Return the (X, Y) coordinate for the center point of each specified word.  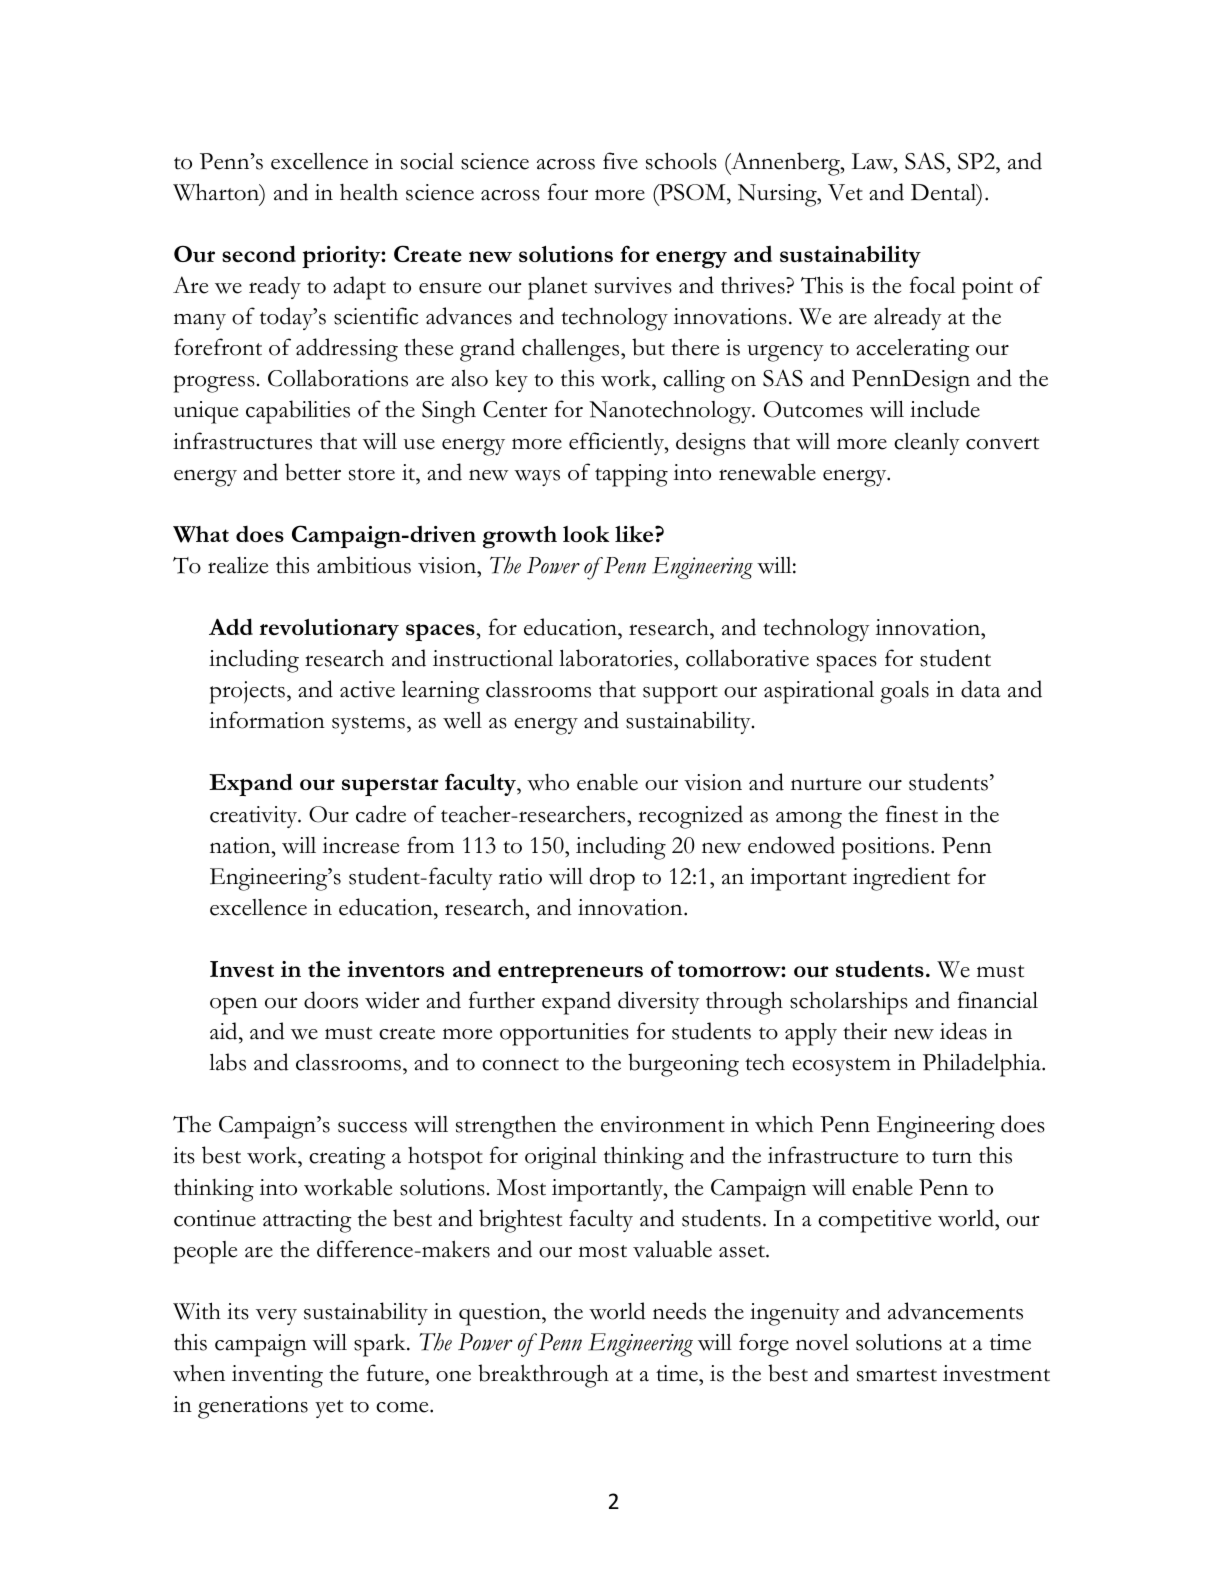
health (369, 192)
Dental (945, 193)
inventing (277, 1376)
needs (679, 1311)
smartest (897, 1375)
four (568, 192)
